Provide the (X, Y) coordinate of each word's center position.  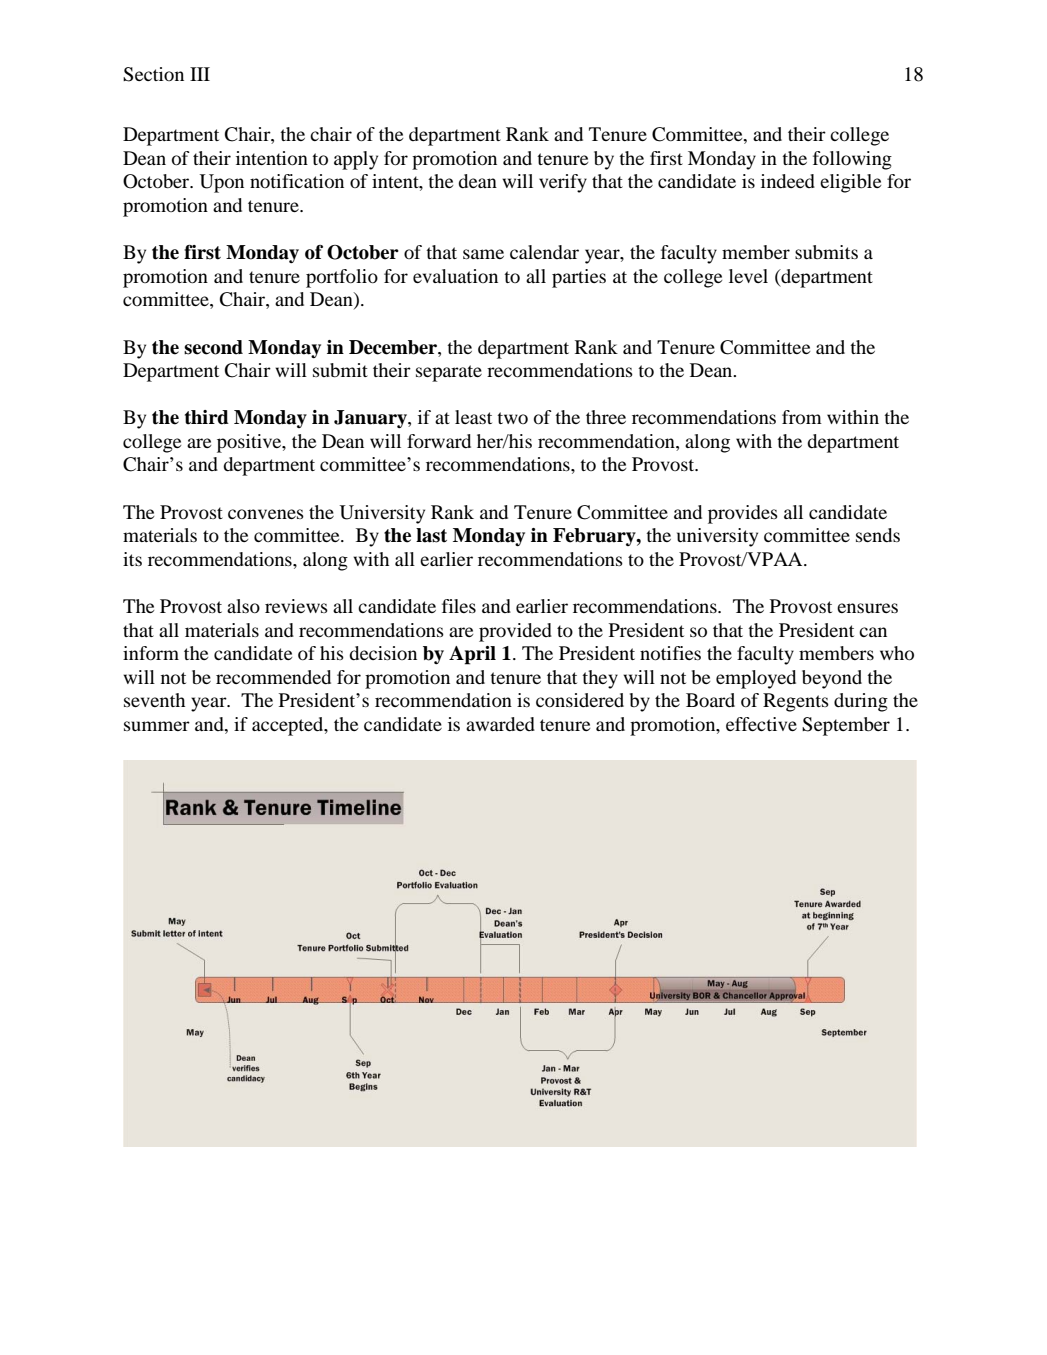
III (200, 74)
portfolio (342, 278)
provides (743, 514)
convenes (266, 514)
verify (563, 183)
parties (579, 278)
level (748, 276)
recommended (273, 677)
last (431, 535)
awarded (500, 724)
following (852, 160)
